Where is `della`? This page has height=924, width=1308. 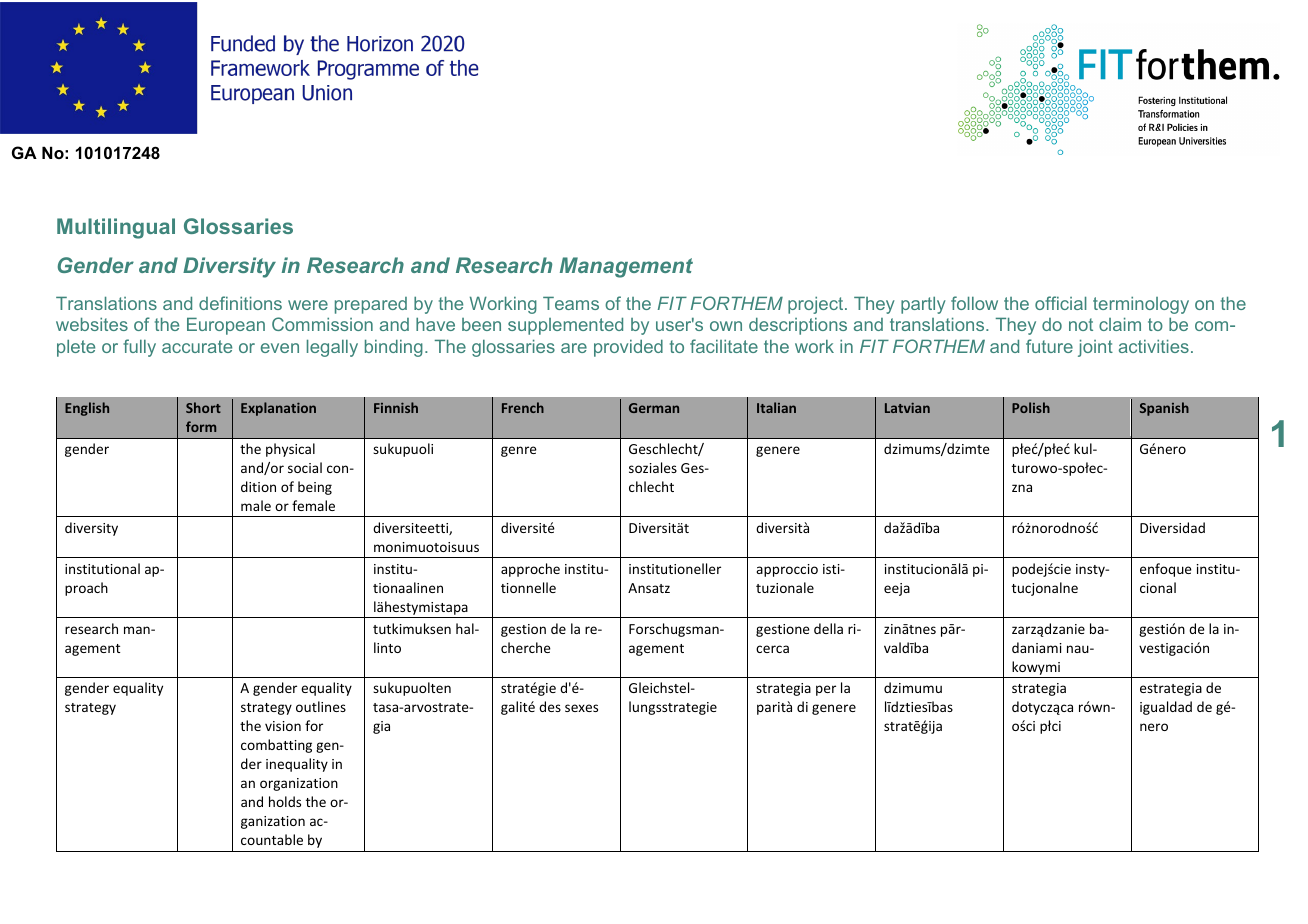 della is located at coordinates (828, 628).
